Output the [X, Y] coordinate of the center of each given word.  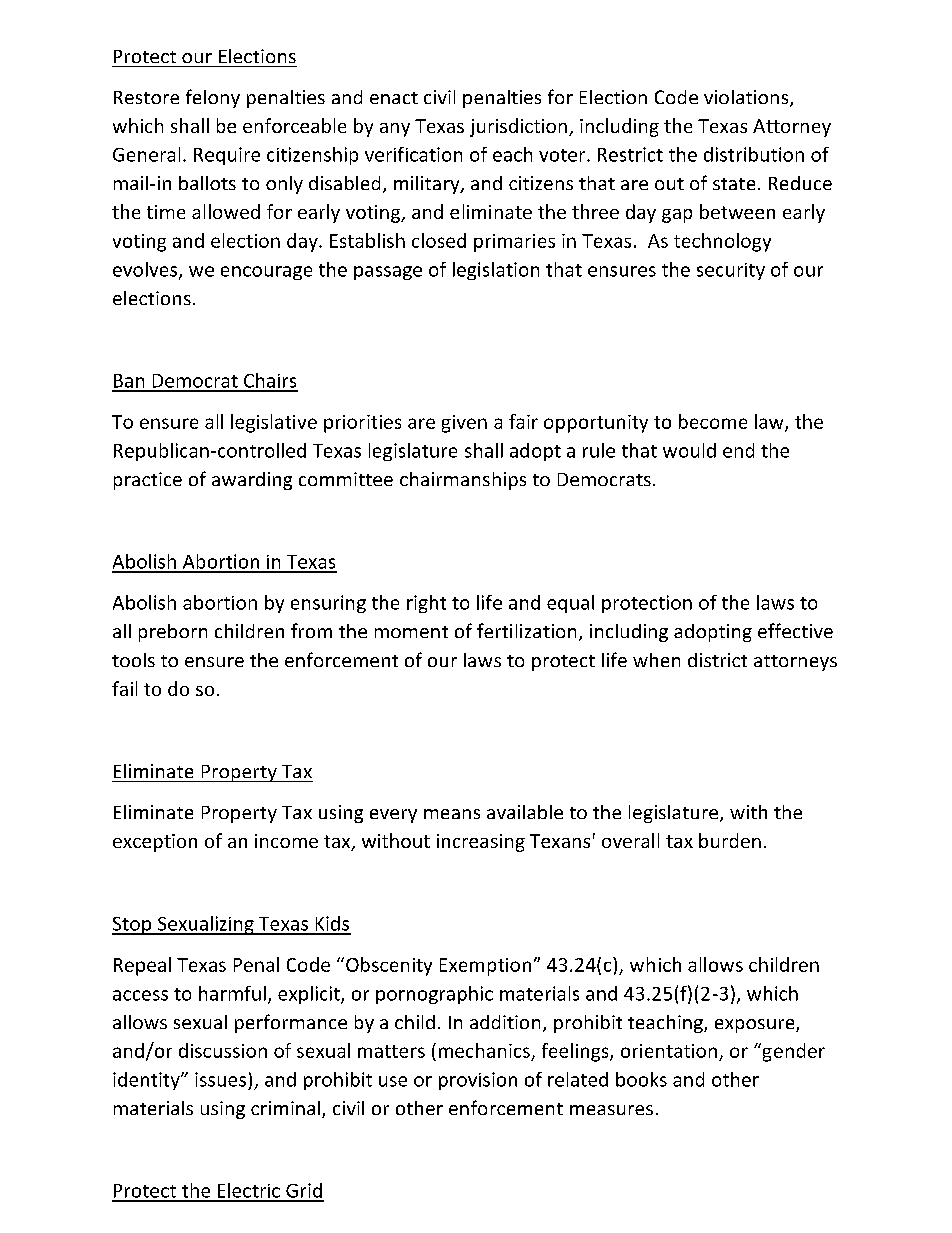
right [426, 604]
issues [220, 1079]
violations [747, 98]
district [717, 660]
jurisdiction [518, 127]
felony [213, 98]
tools [133, 660]
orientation [669, 1051]
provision [478, 1081]
